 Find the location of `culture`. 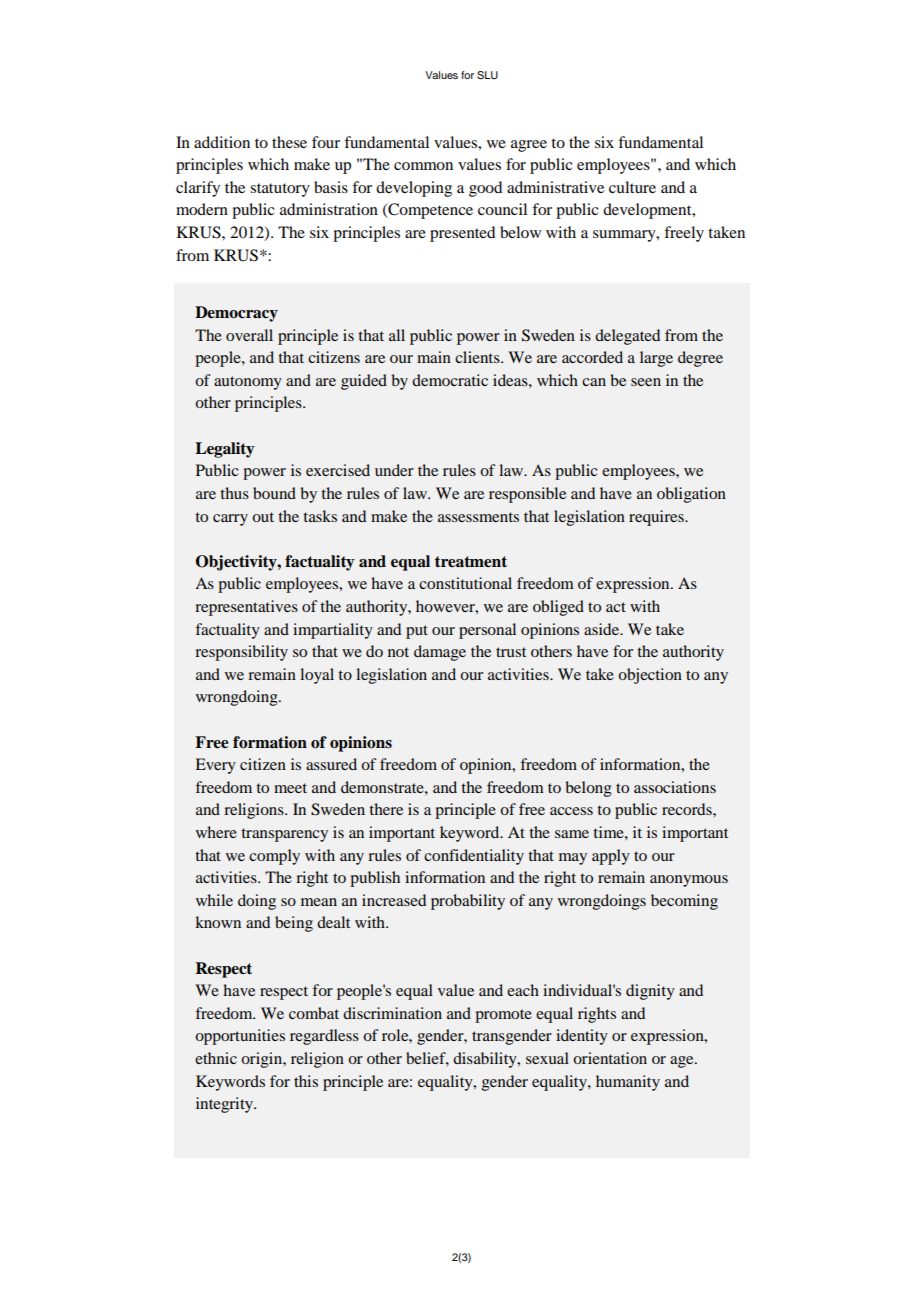

culture is located at coordinates (632, 187).
